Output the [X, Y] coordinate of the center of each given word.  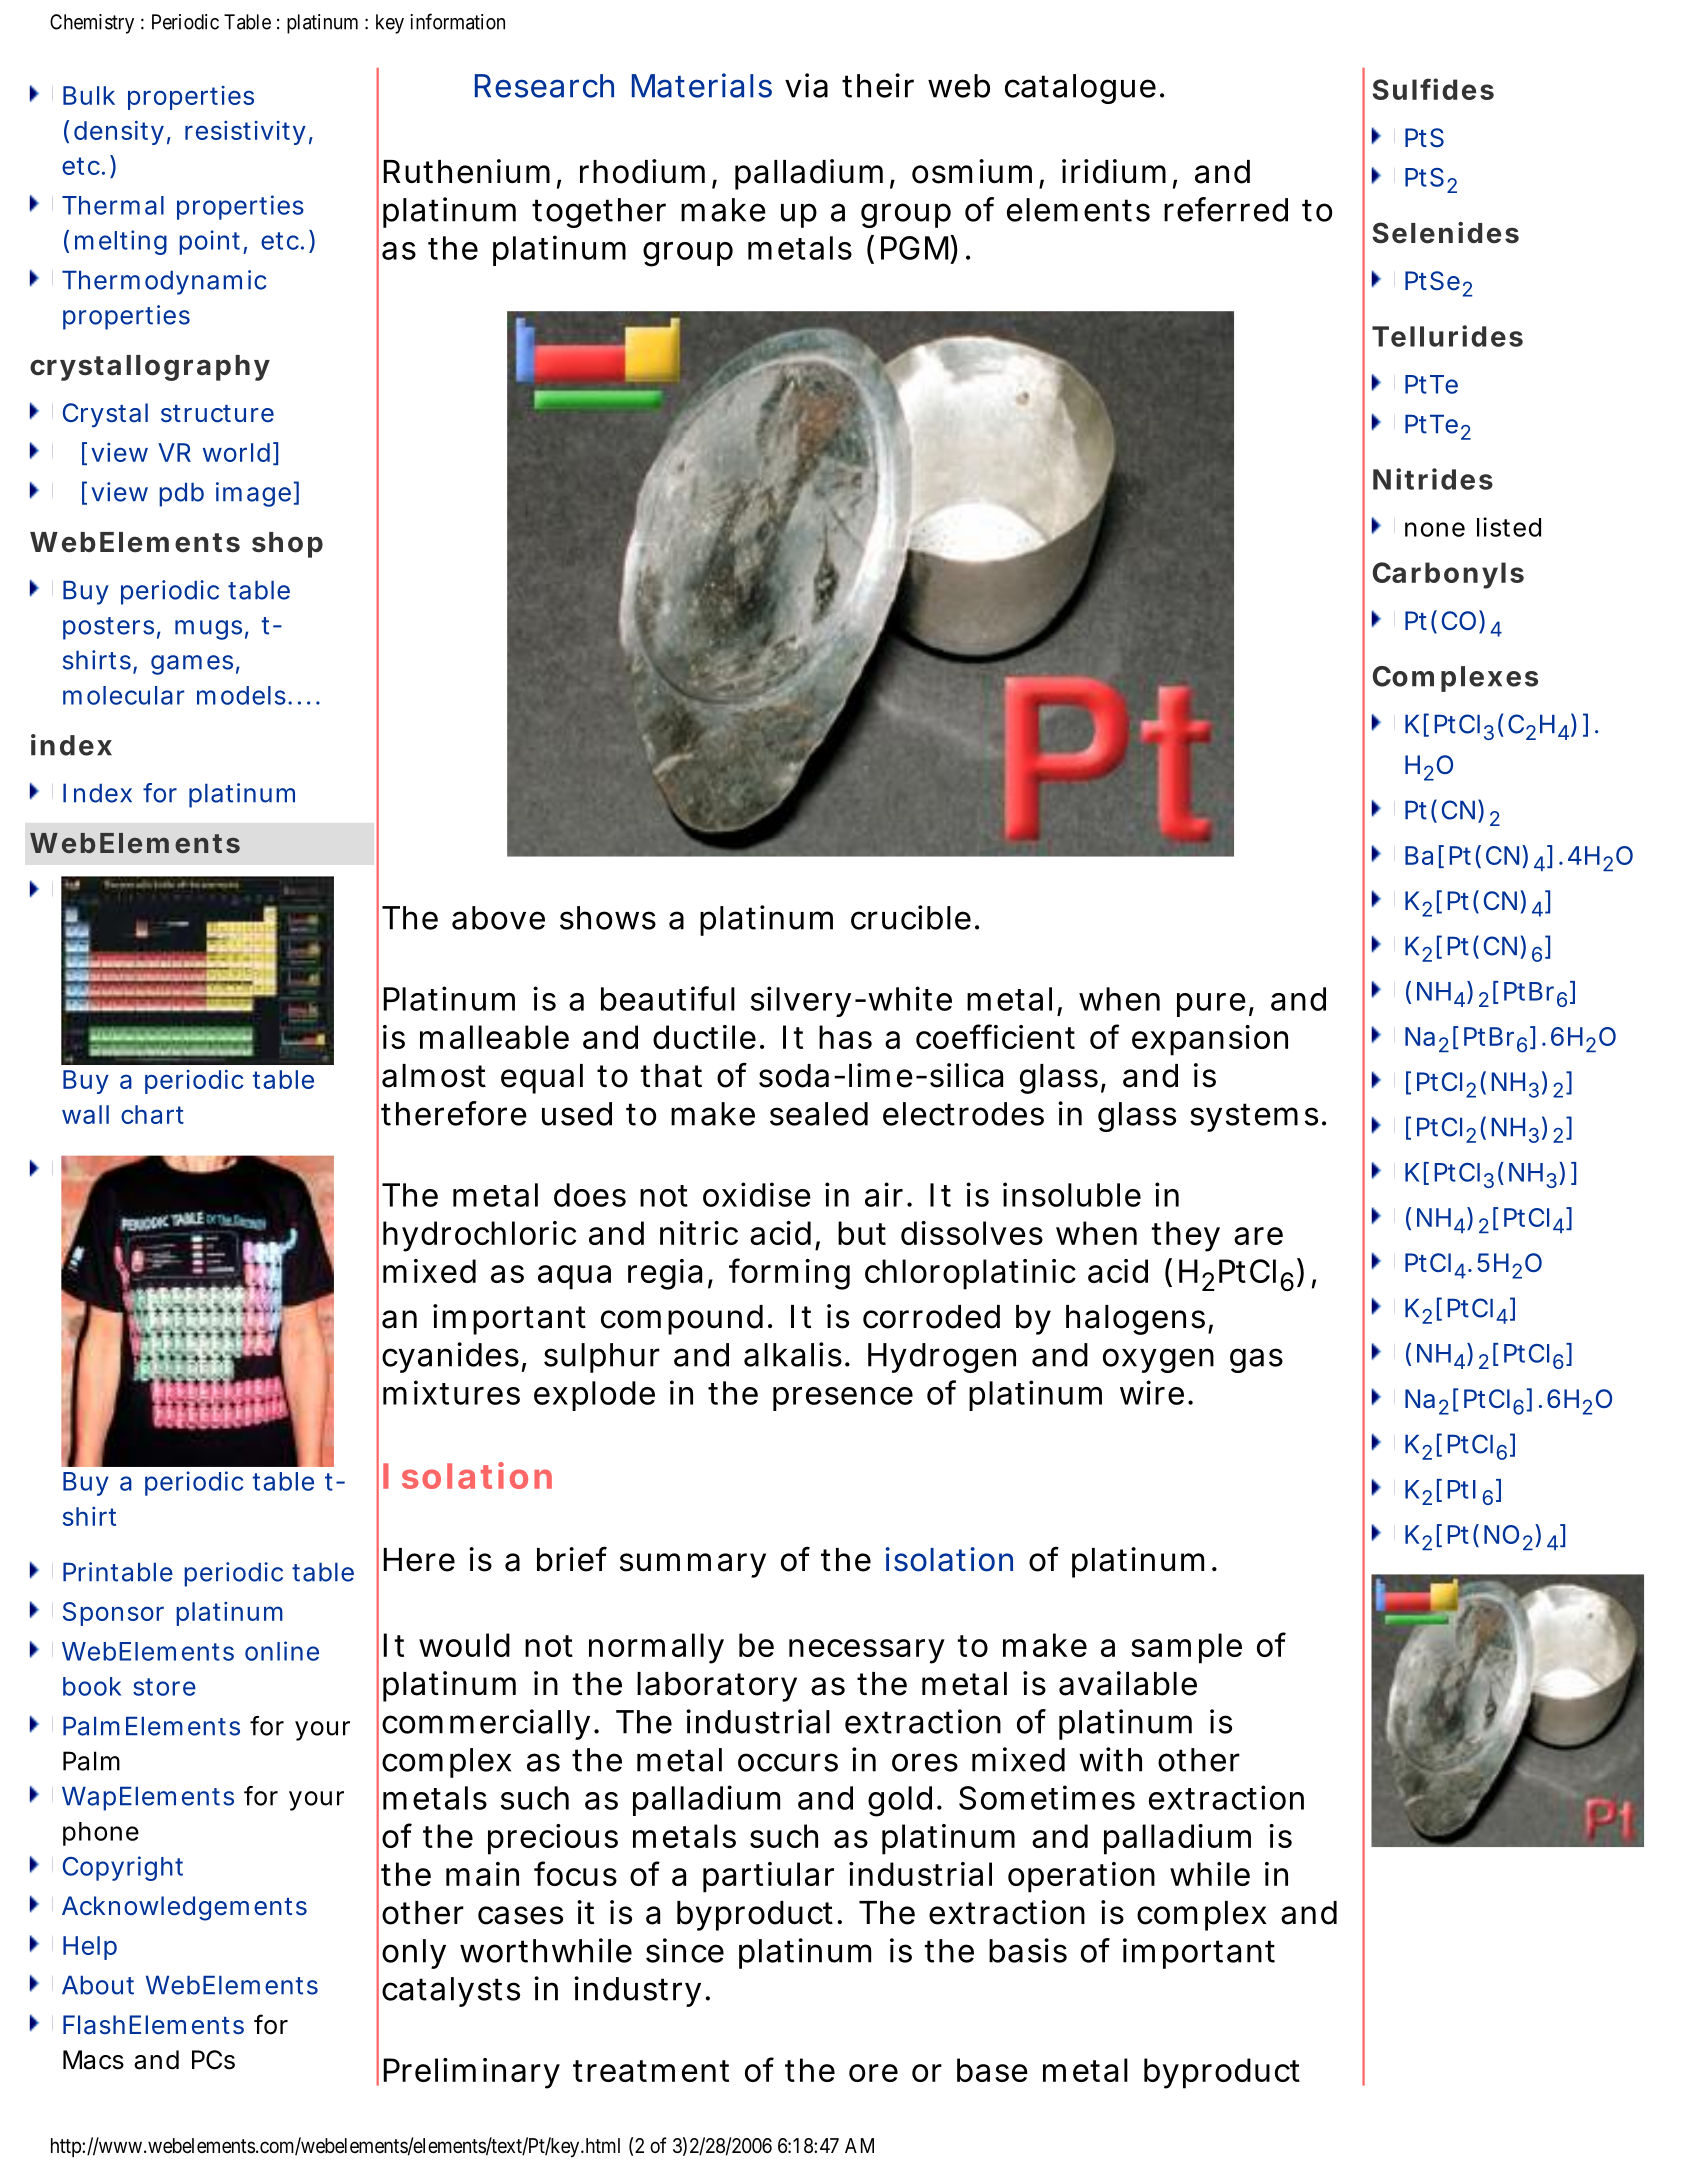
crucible [911, 917]
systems [1254, 1117]
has [845, 1037]
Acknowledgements [184, 1908]
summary [693, 1565]
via [806, 85]
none [1435, 529]
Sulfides [1433, 89]
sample [1186, 1648]
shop [287, 545]
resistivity [245, 133]
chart [152, 1114]
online [282, 1651]
